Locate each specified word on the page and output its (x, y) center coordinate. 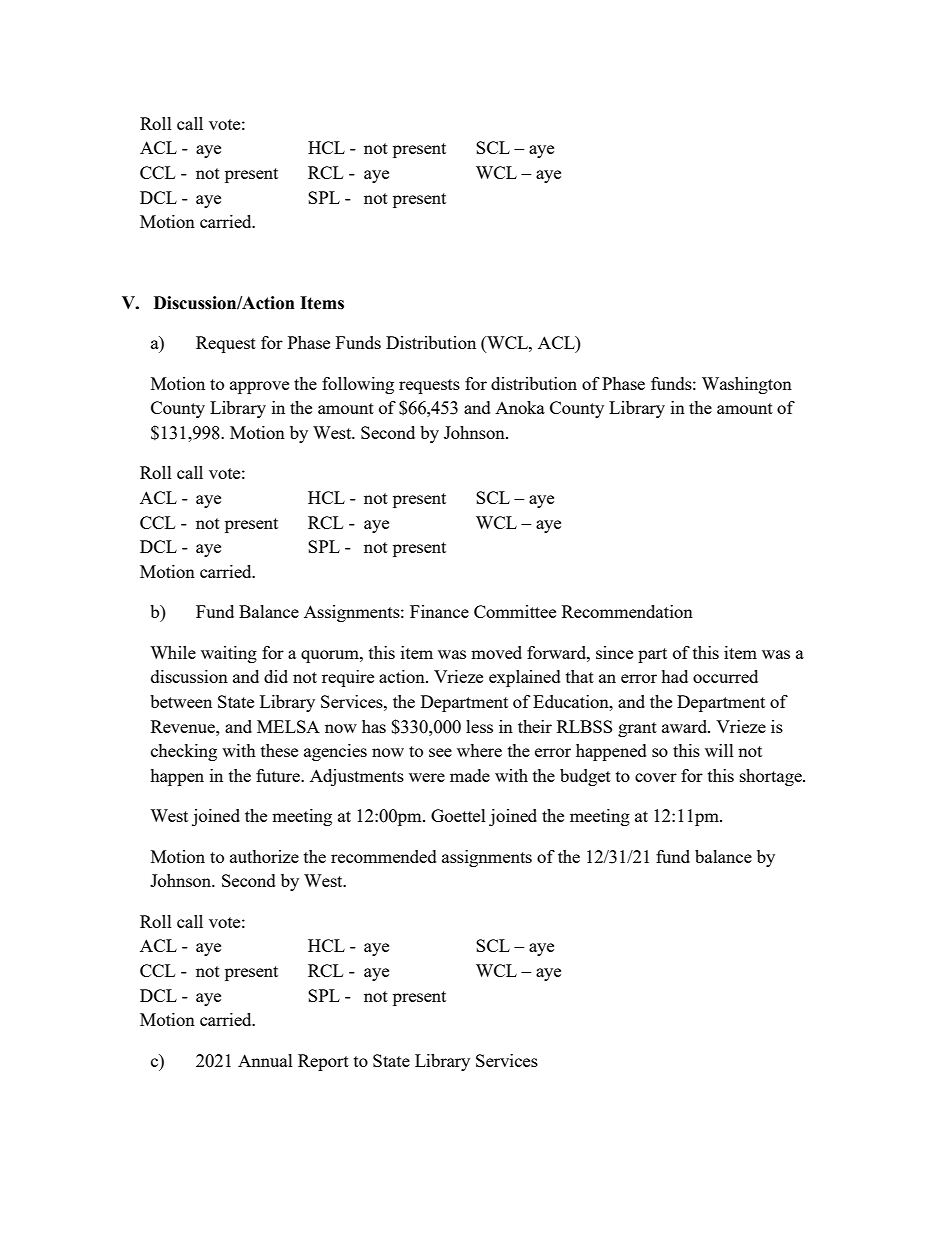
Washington (747, 385)
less (479, 726)
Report (323, 1062)
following (358, 385)
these (279, 750)
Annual (265, 1060)
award (686, 726)
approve (259, 387)
